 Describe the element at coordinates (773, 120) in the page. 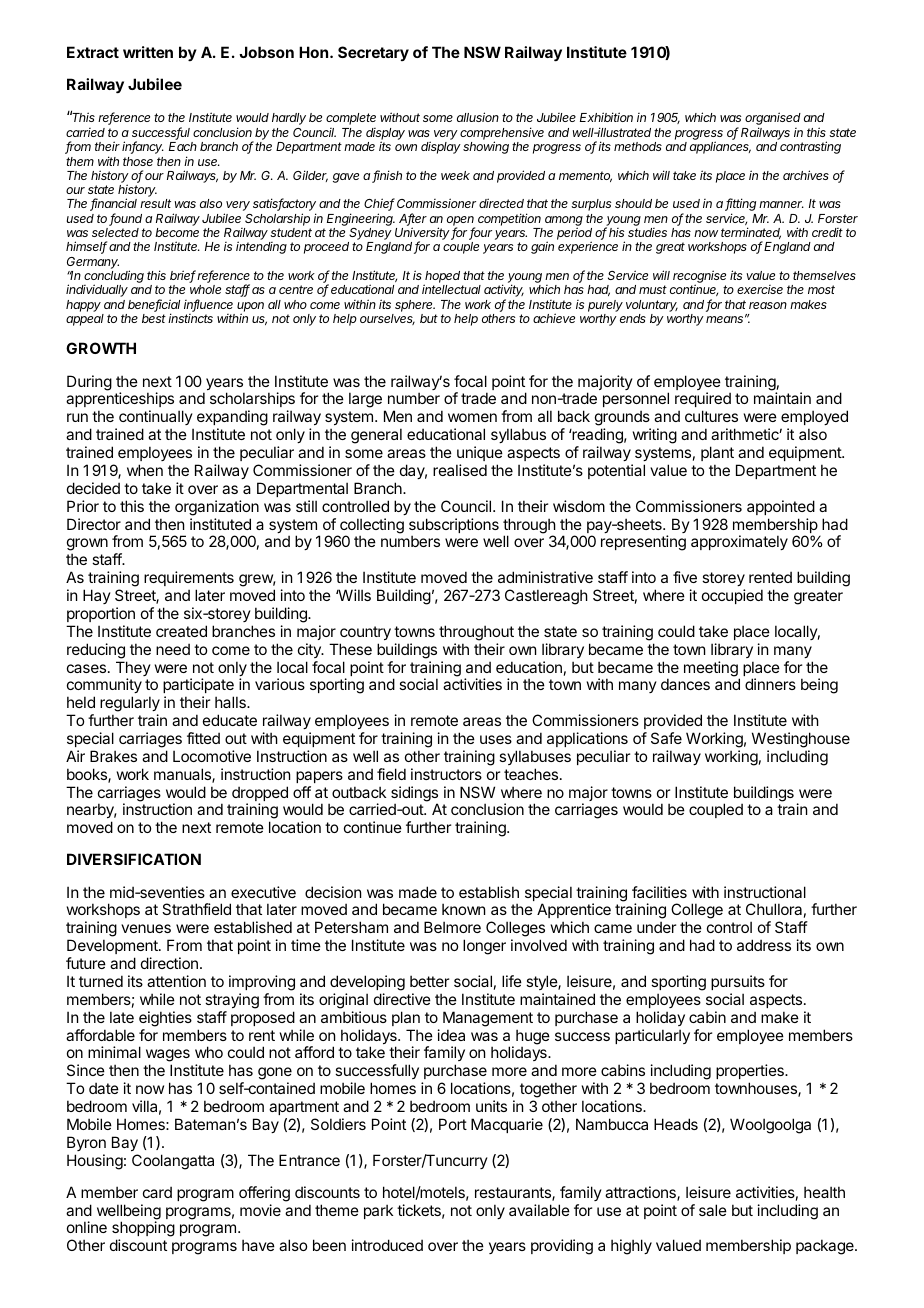

I see `organised` at that location.
